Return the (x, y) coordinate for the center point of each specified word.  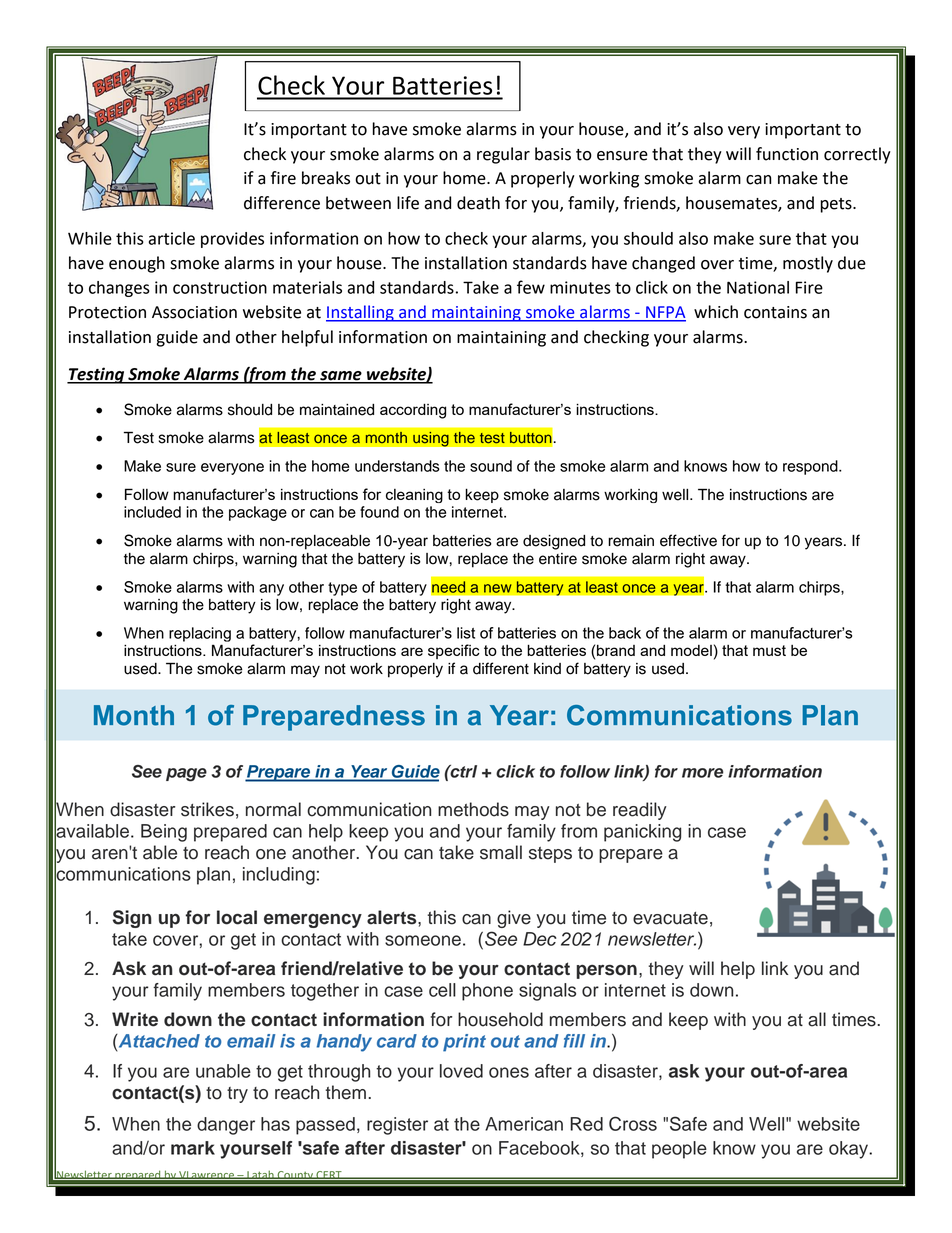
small (501, 852)
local (237, 917)
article (171, 238)
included (152, 512)
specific (454, 651)
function (787, 154)
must (769, 650)
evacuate (670, 918)
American (524, 1124)
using (431, 439)
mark (193, 1148)
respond (811, 467)
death (478, 203)
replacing (200, 634)
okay (850, 1150)
